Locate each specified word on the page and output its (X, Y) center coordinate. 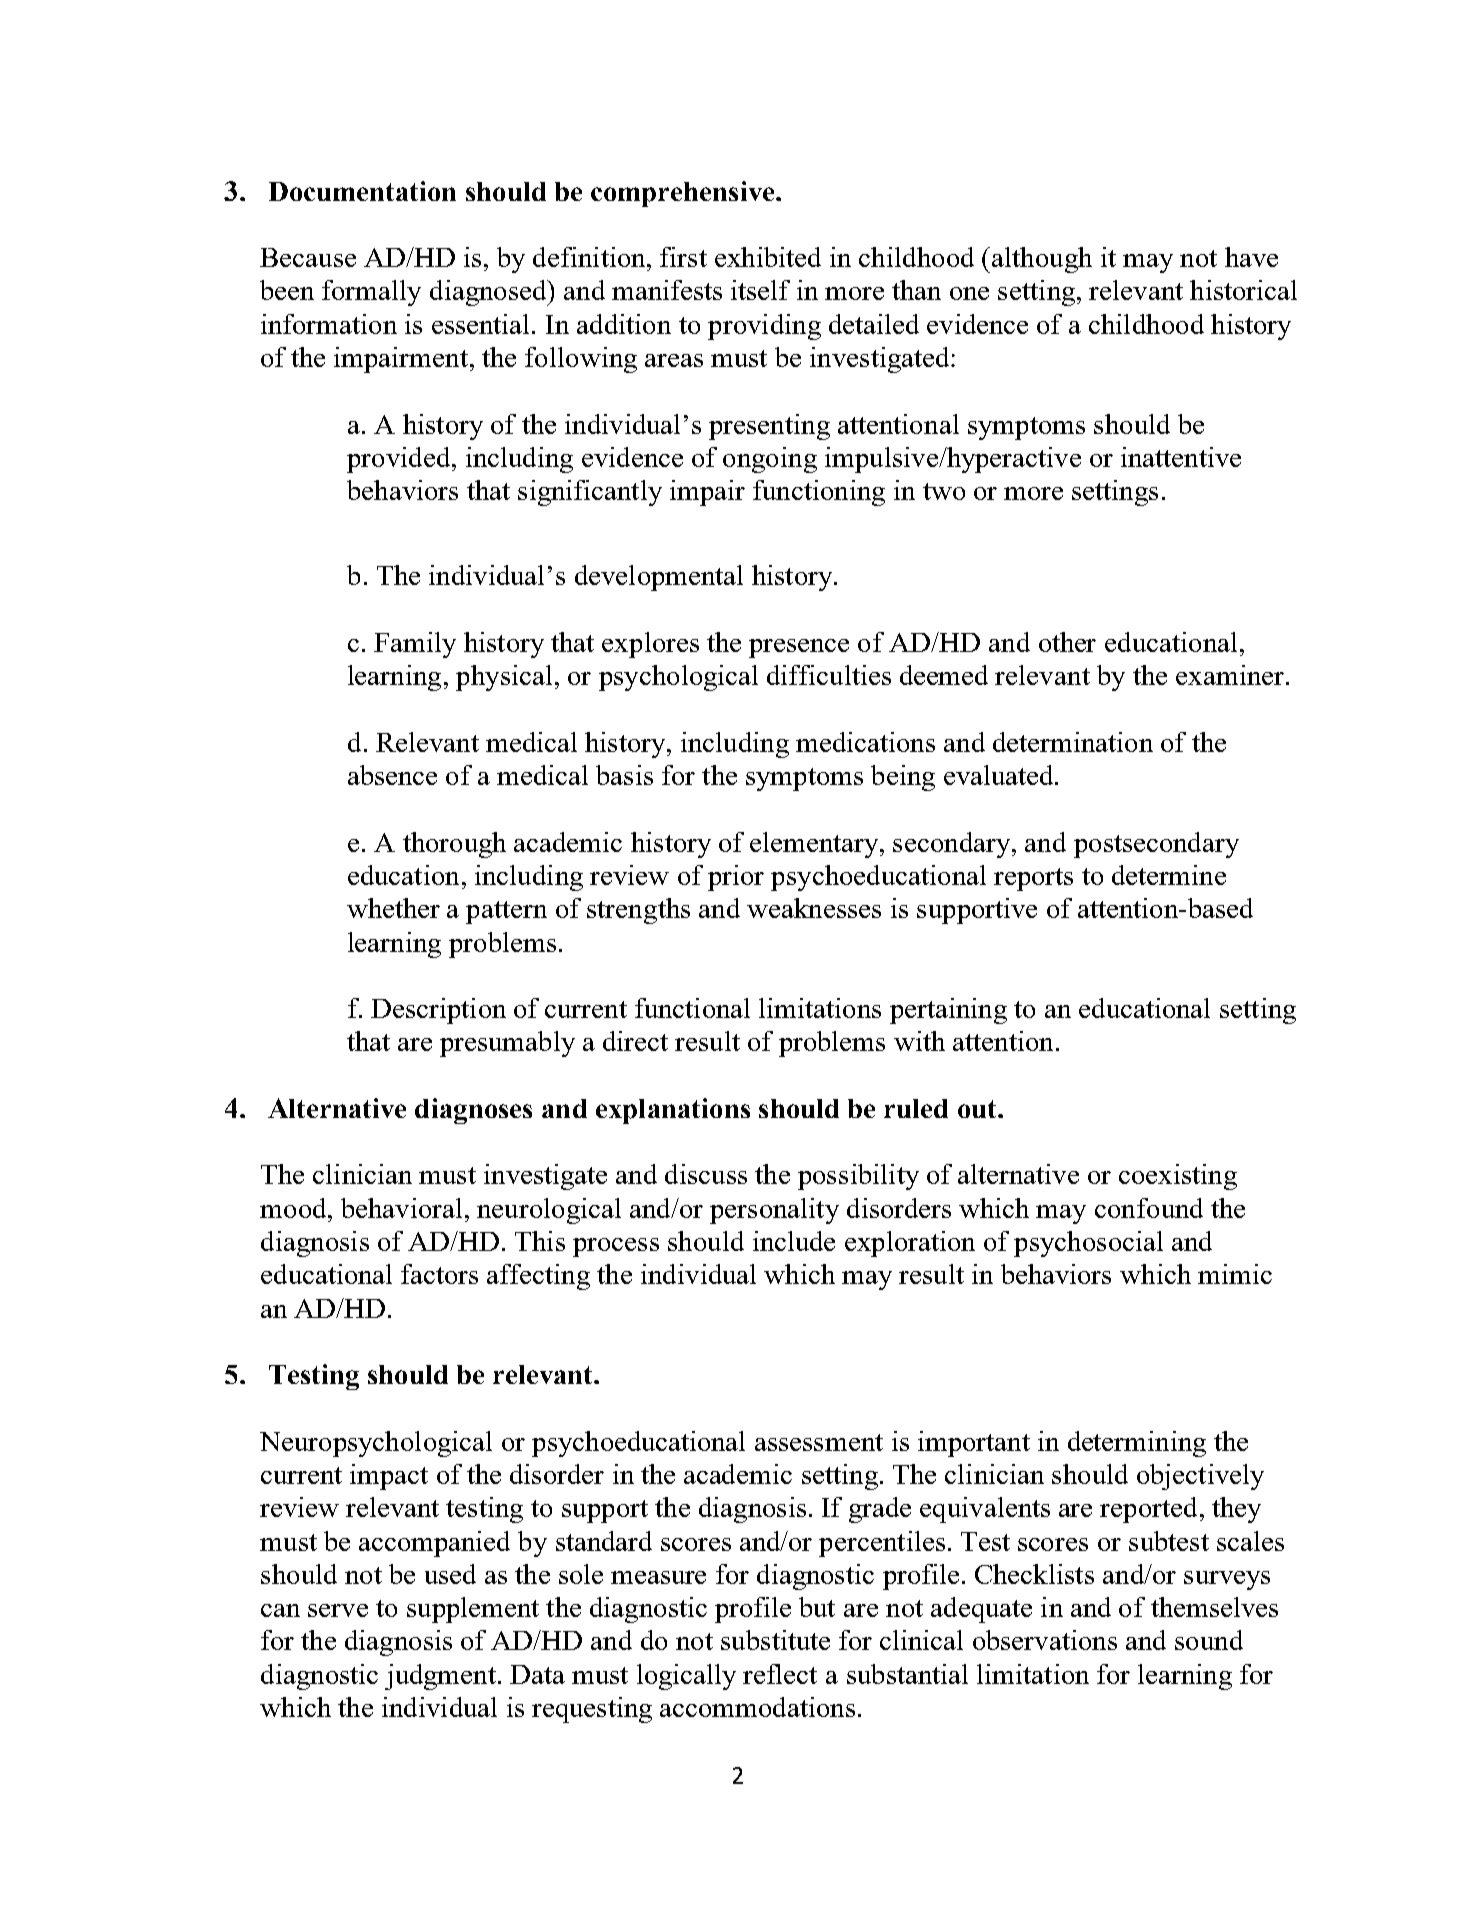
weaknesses (814, 908)
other (1067, 642)
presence (799, 648)
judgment (440, 1677)
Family (415, 645)
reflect (780, 1674)
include (794, 1241)
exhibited (768, 257)
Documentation (362, 191)
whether (393, 908)
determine (1169, 875)
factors (439, 1274)
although (1042, 260)
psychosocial (1088, 1244)
